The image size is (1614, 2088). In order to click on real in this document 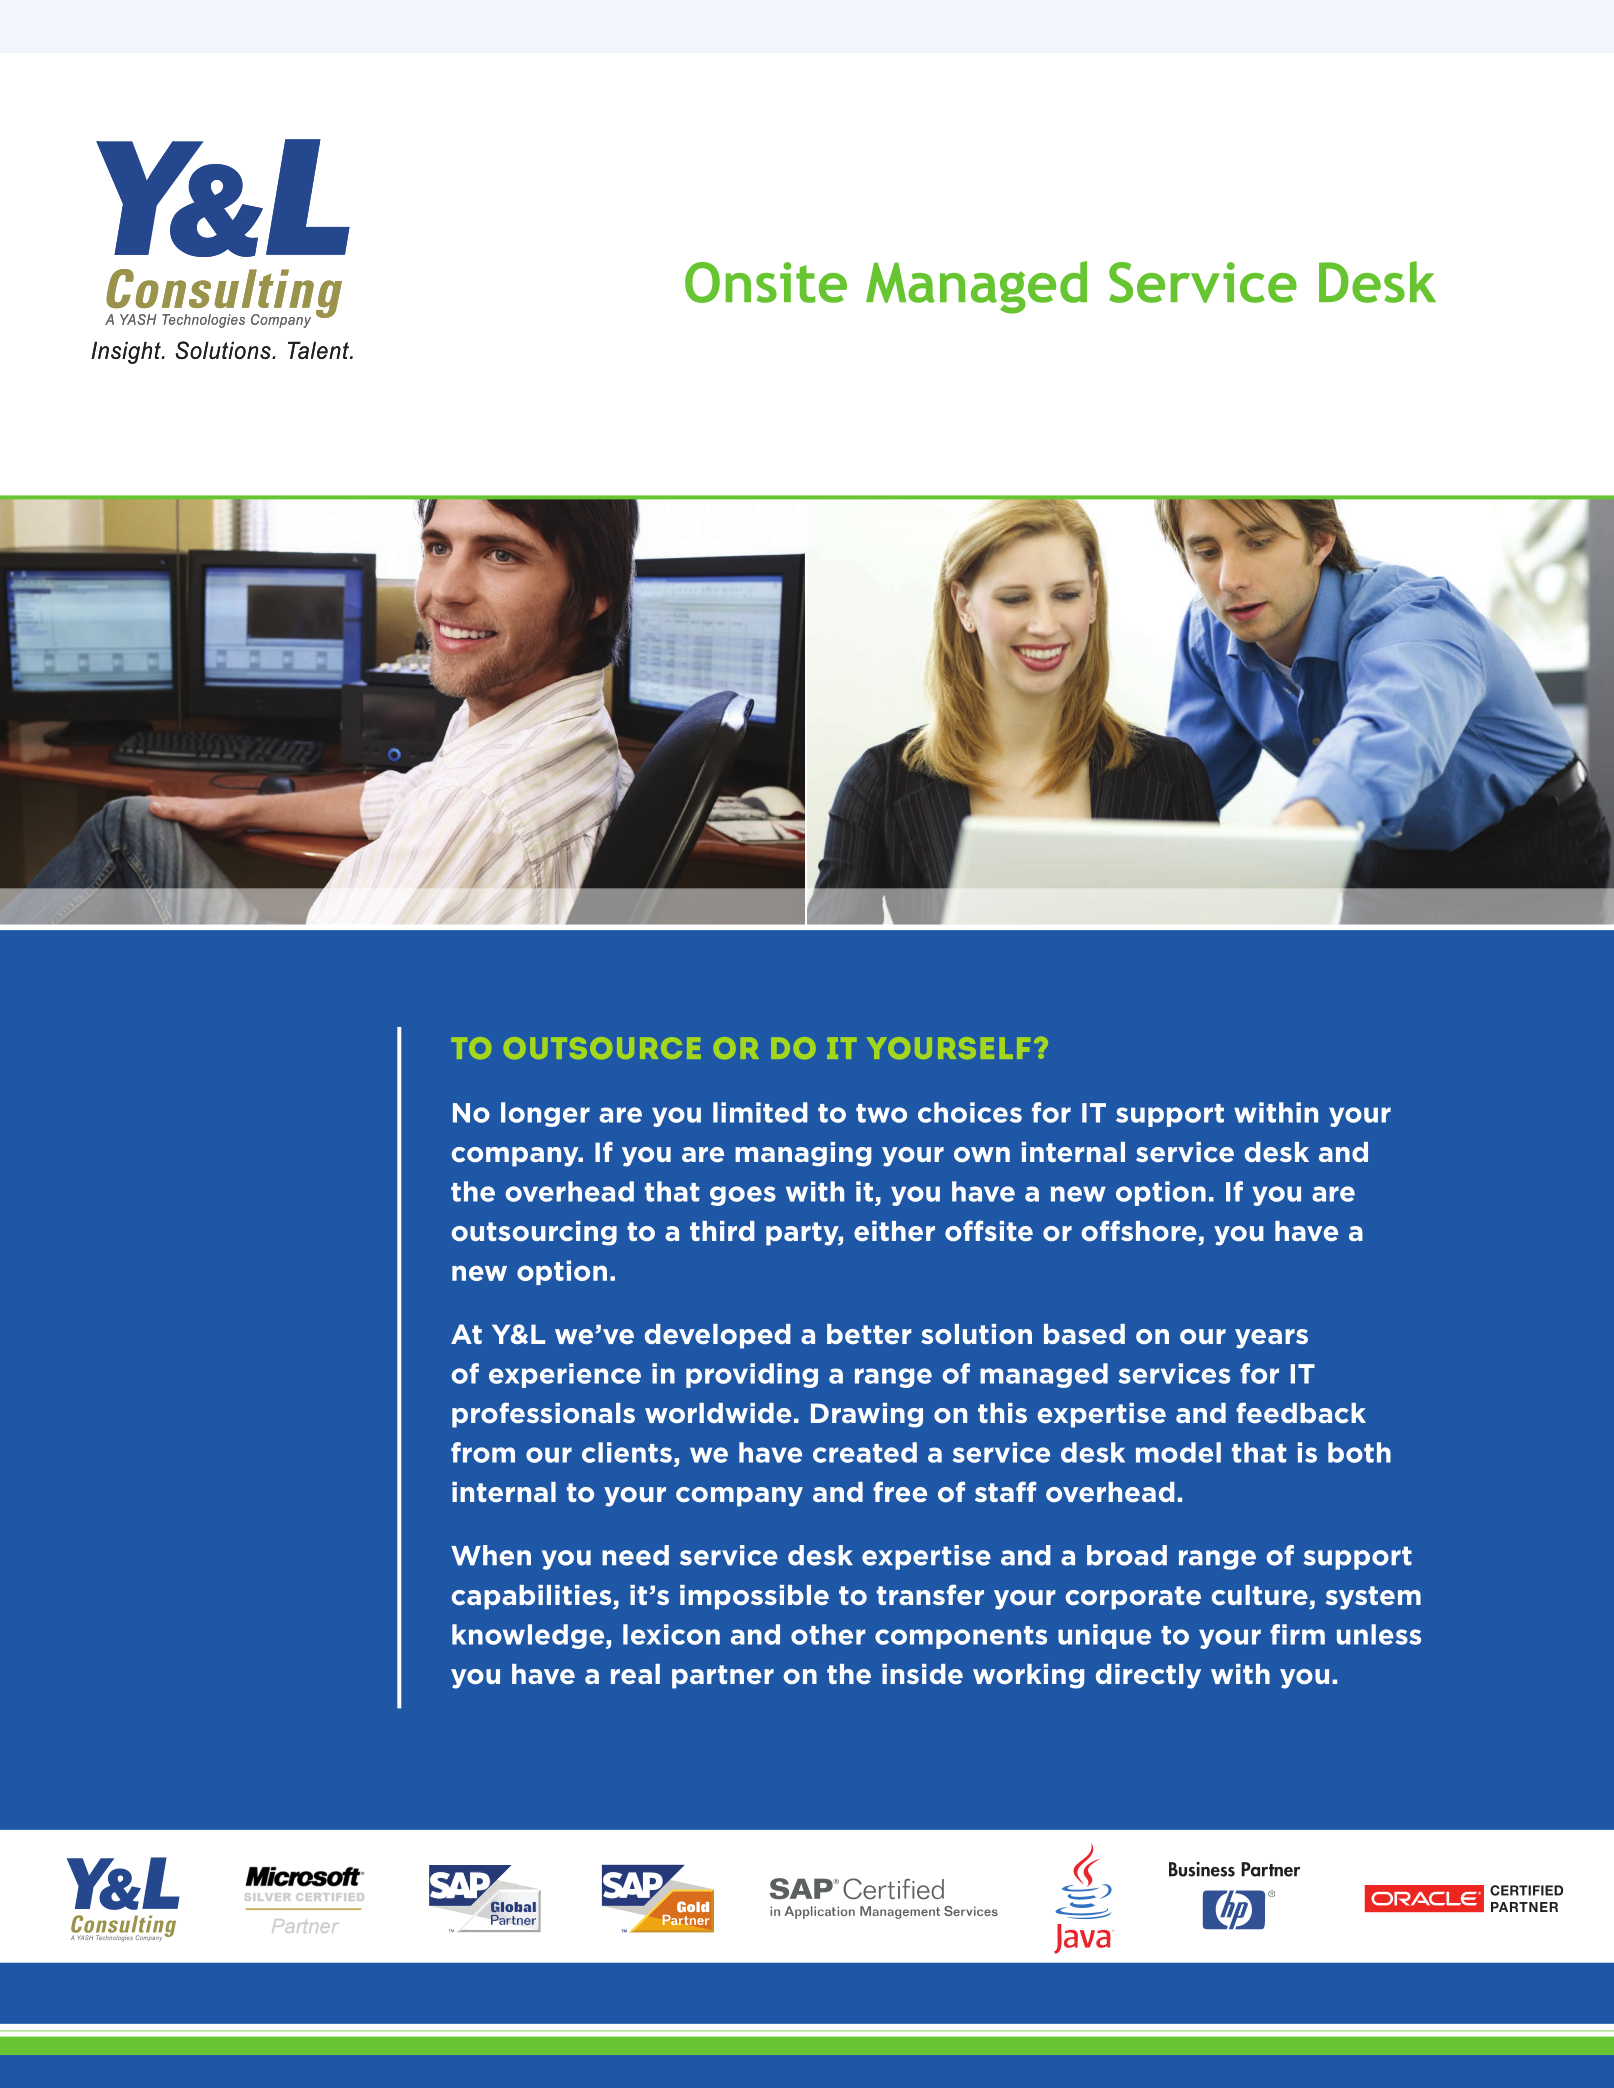, I will do `click(635, 1674)`.
